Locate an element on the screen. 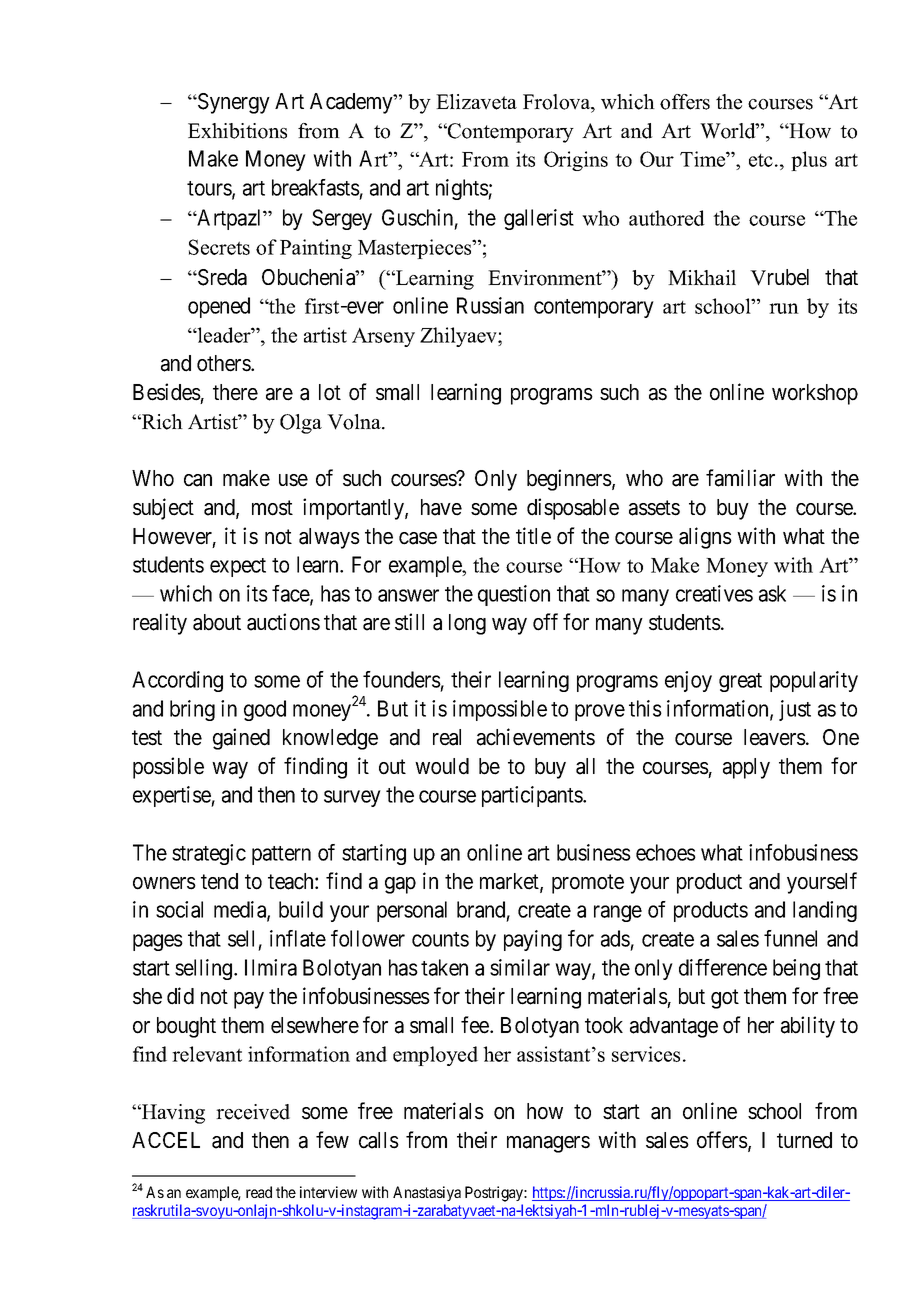 The width and height of the screenshot is (924, 1308). long is located at coordinates (467, 624).
